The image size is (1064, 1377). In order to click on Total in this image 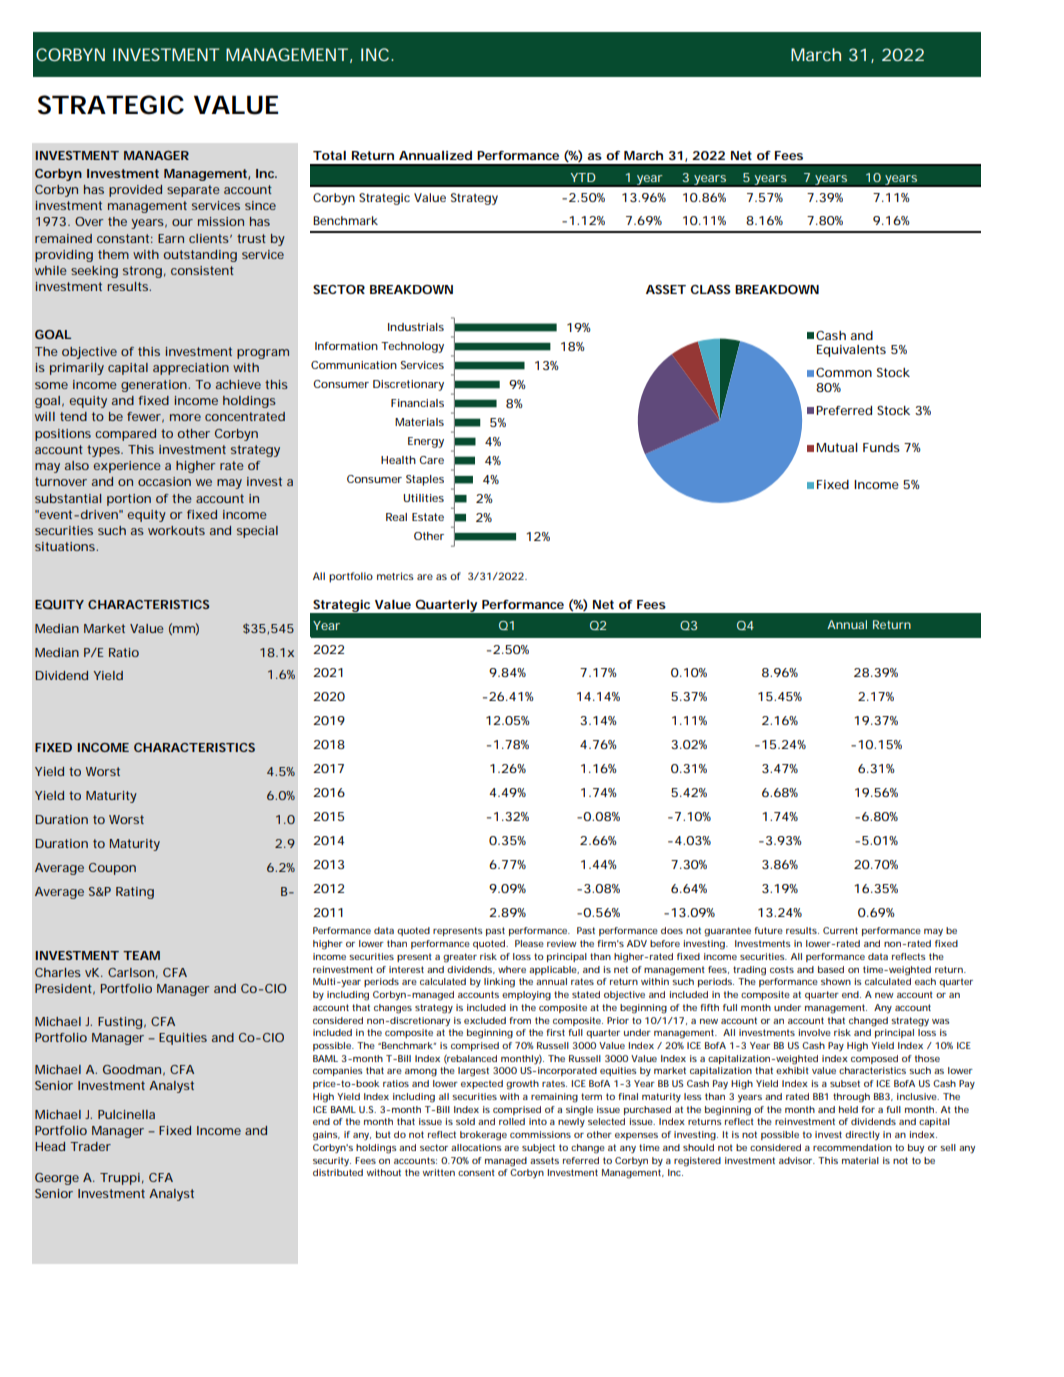, I will do `click(329, 155)`.
